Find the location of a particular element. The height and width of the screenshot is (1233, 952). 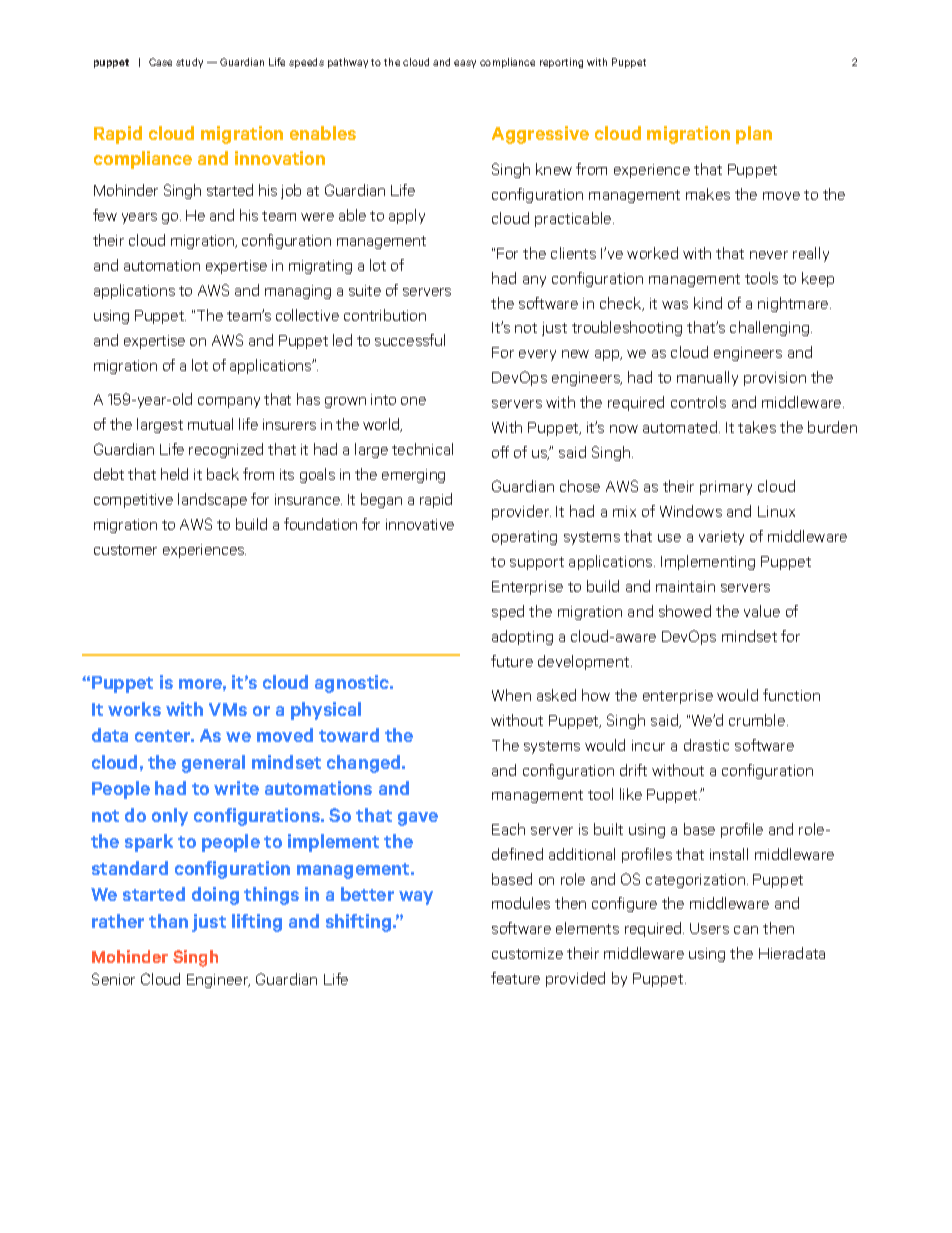

works is located at coordinates (134, 709).
